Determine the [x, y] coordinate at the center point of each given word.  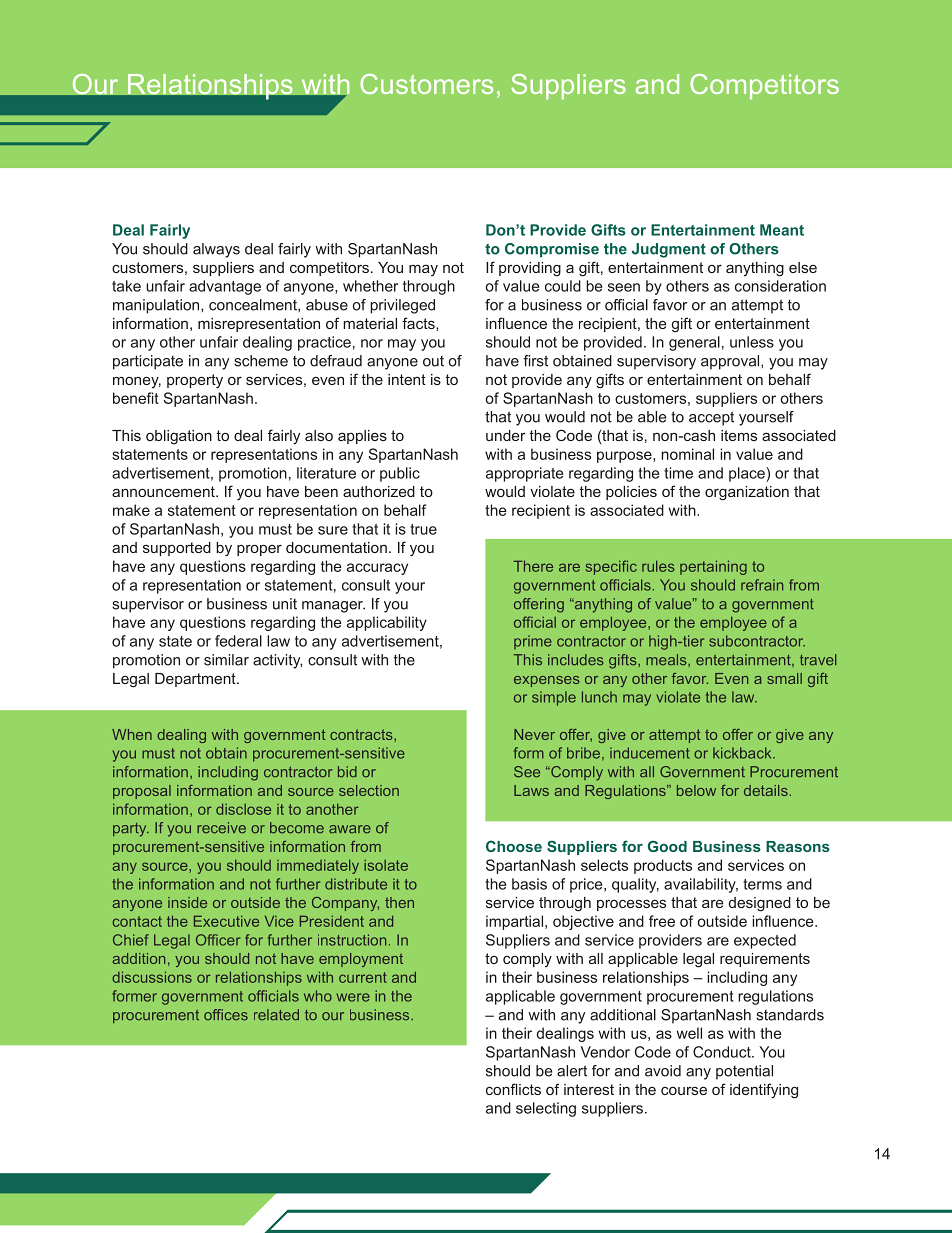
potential [744, 1072]
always [216, 250]
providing [530, 269]
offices [226, 1015]
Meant [782, 230]
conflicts [513, 1089]
